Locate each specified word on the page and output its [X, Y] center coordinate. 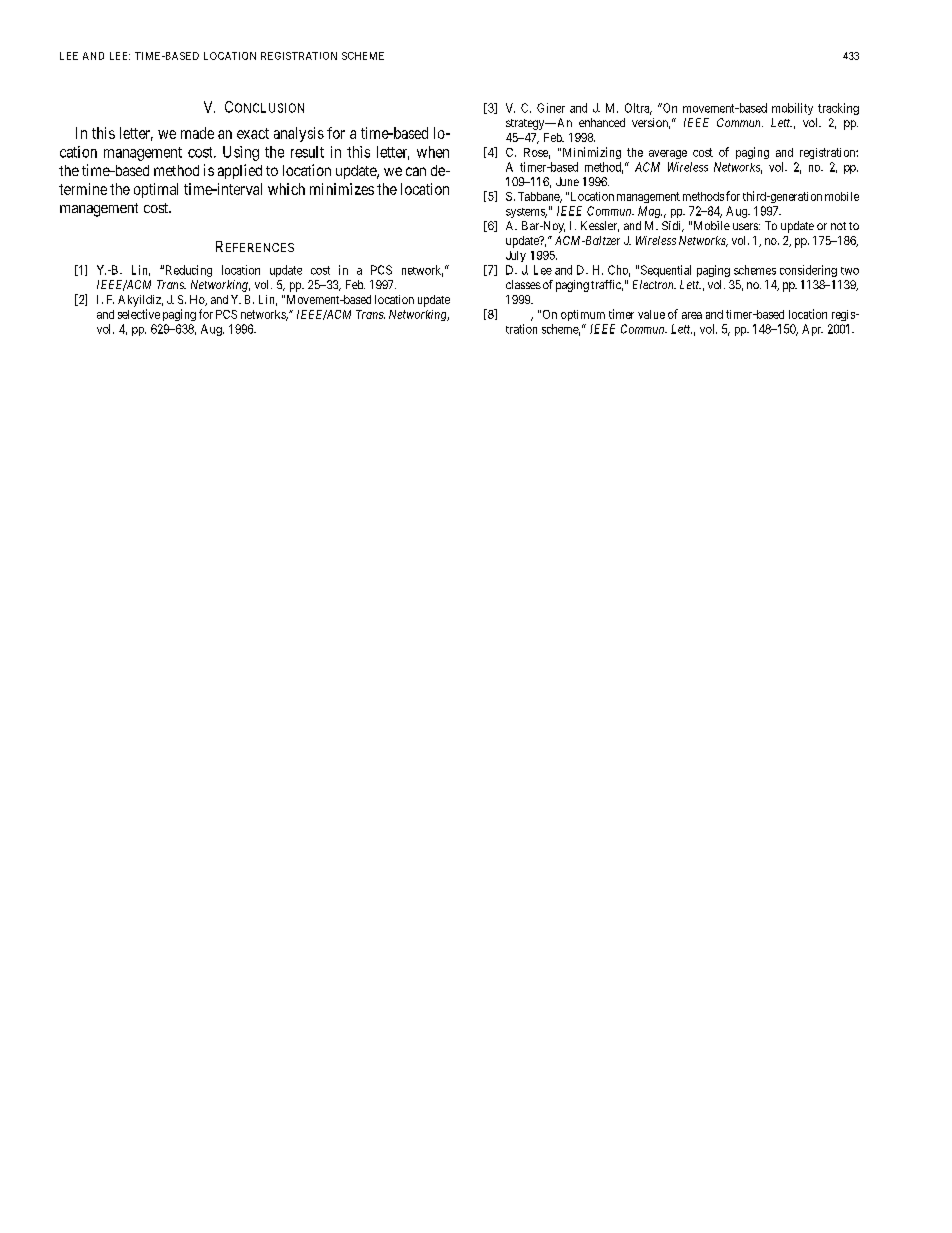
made [197, 133]
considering [808, 271]
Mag [650, 212]
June [567, 181]
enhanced [602, 122]
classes [523, 284]
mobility [792, 109]
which [286, 189]
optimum [583, 315]
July [516, 256]
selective [139, 314]
